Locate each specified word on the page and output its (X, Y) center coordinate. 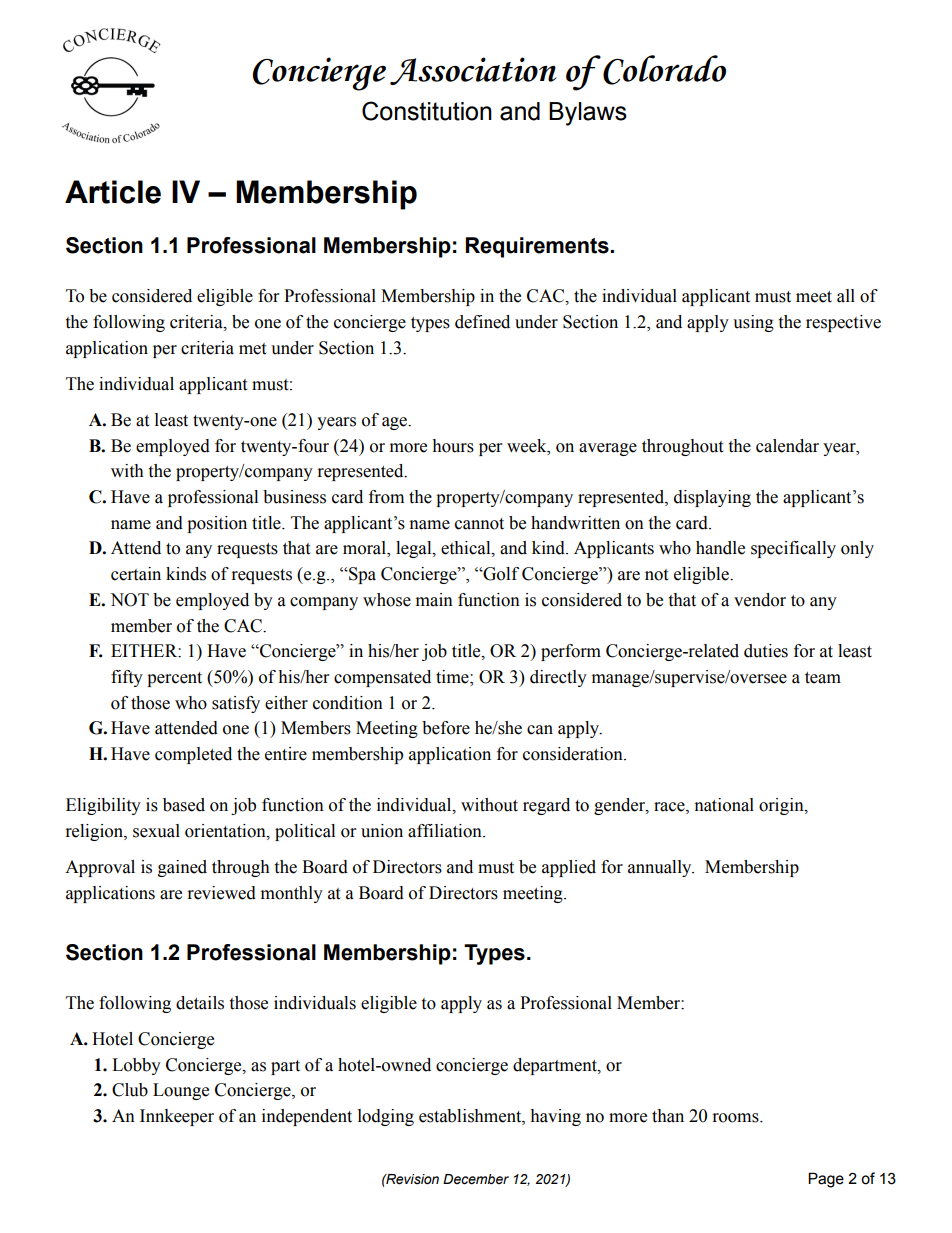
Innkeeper (177, 1117)
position (217, 524)
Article (113, 192)
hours (453, 446)
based (184, 805)
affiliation (446, 831)
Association (473, 71)
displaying (712, 498)
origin (782, 806)
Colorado (664, 70)
